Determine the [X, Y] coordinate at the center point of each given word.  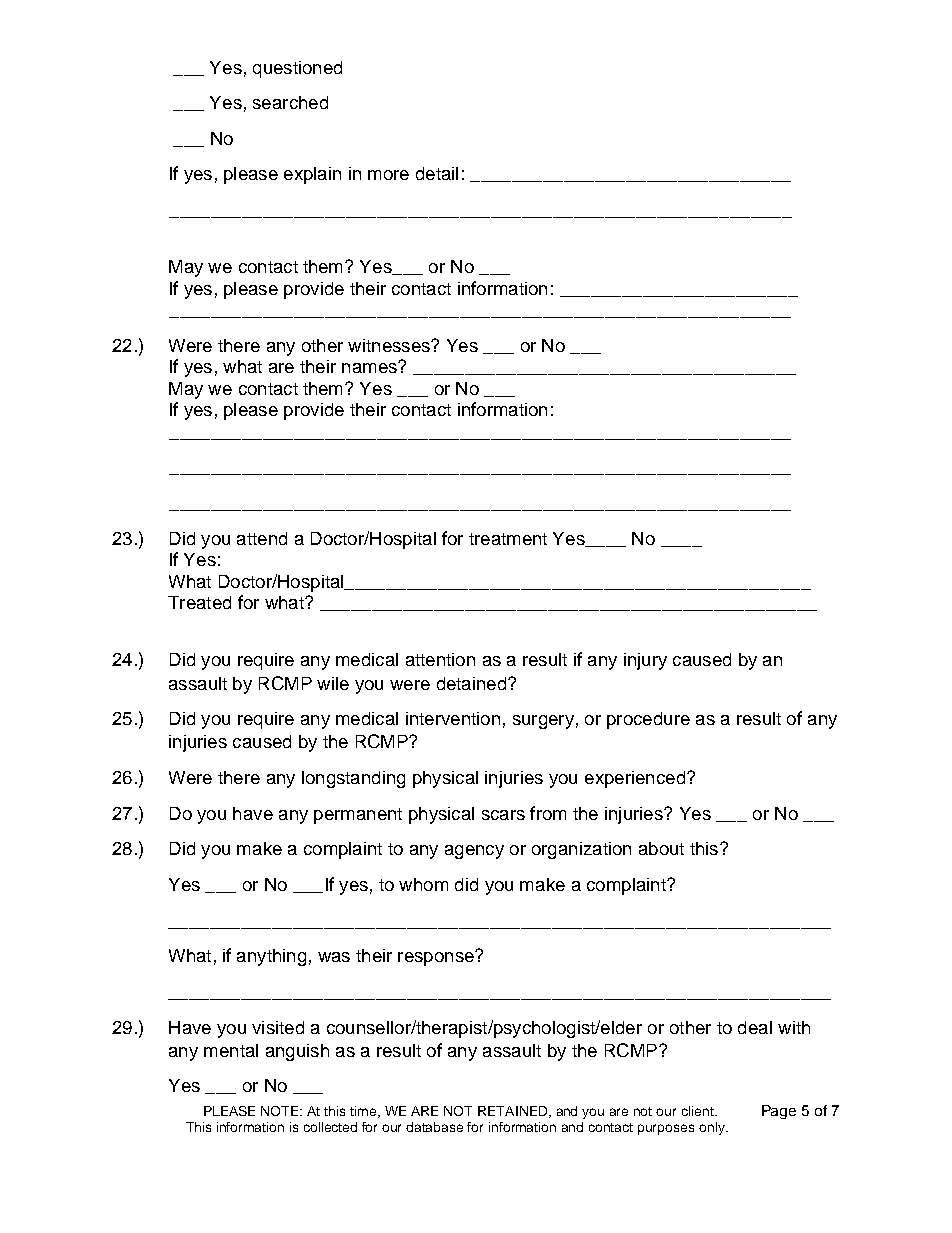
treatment [508, 539]
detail [437, 173]
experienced [635, 779]
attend [262, 538]
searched [290, 102]
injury [645, 661]
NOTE [281, 1111]
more [388, 175]
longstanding [353, 779]
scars [503, 815]
